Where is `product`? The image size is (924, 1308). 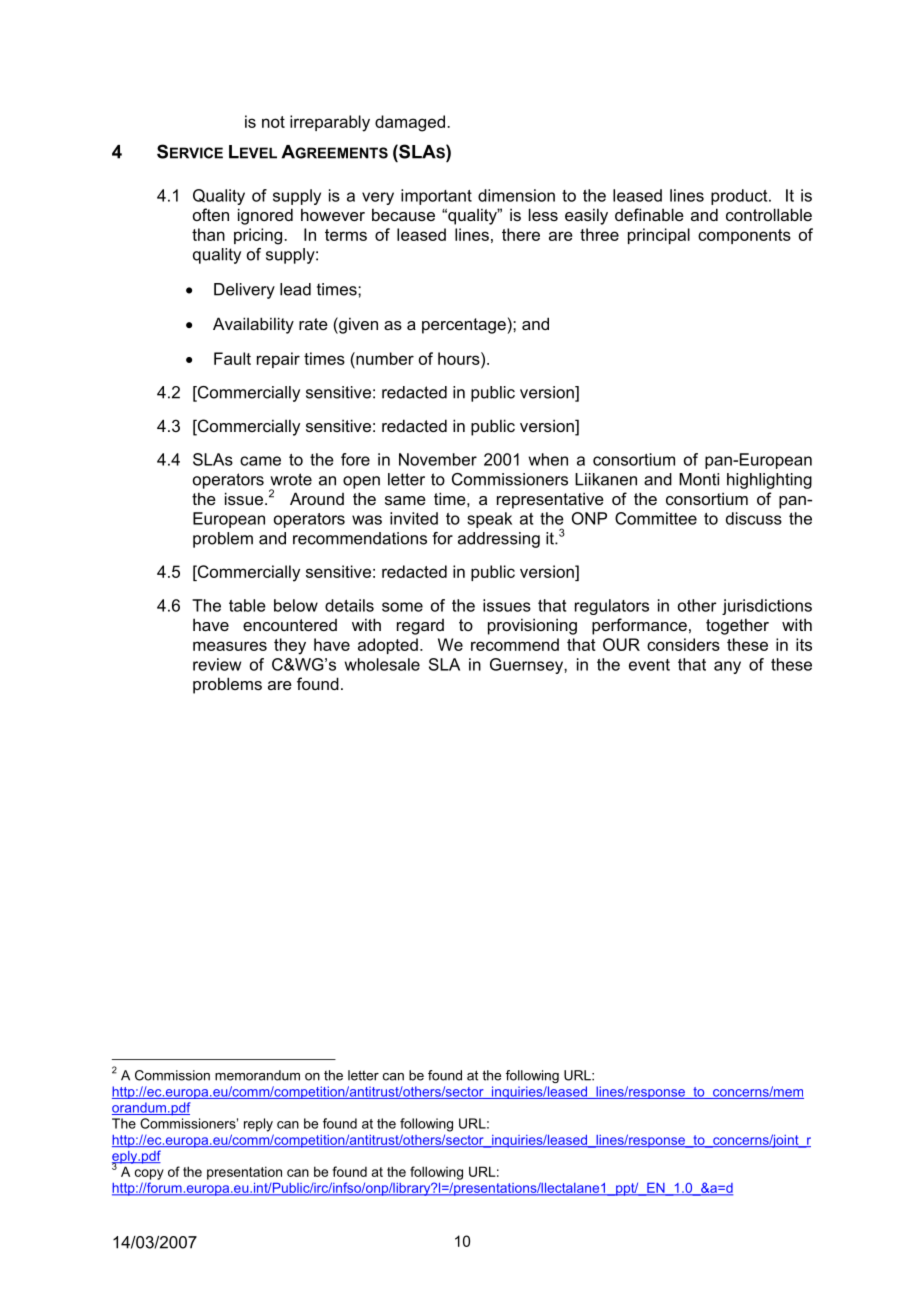
product is located at coordinates (740, 197).
